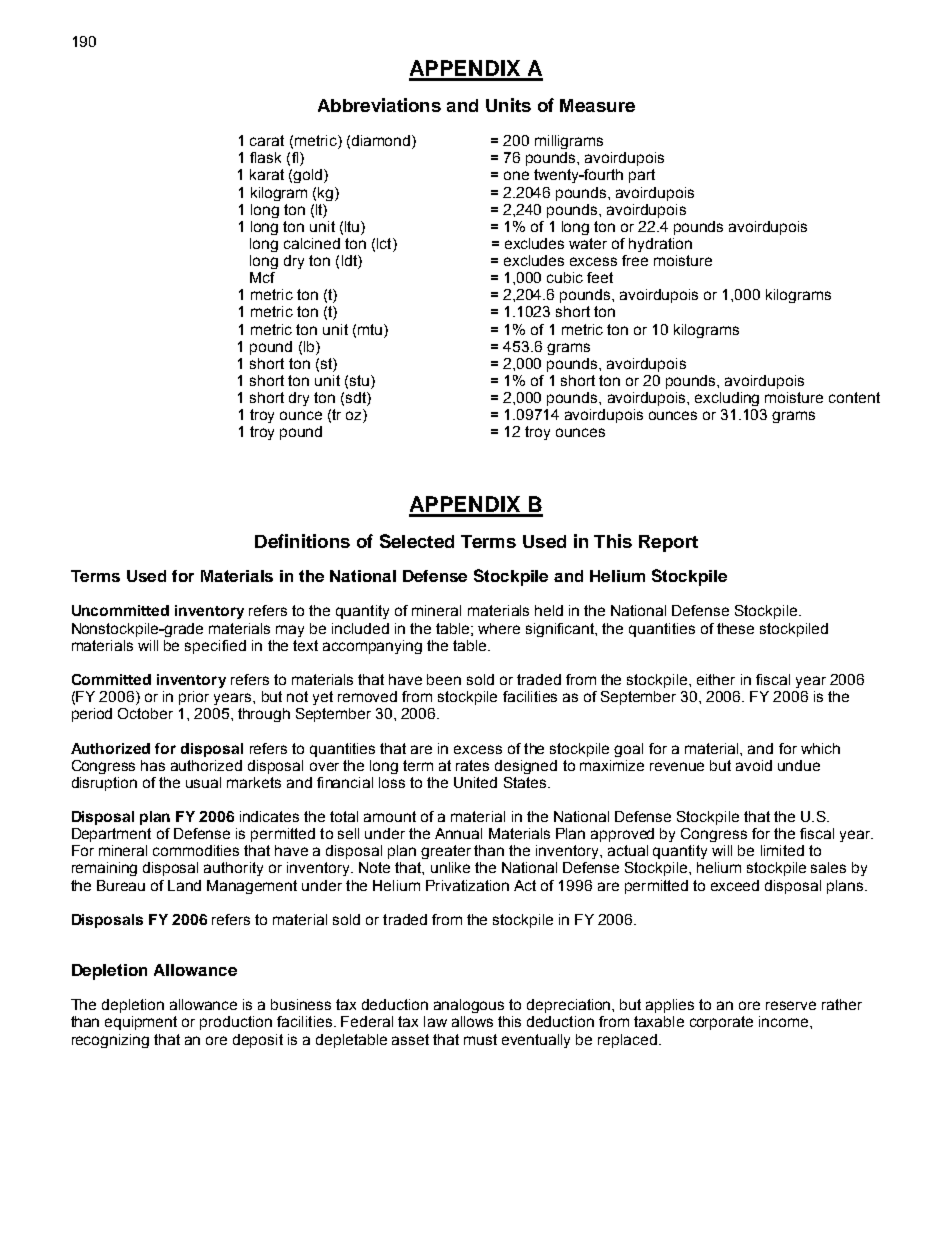 The image size is (952, 1233). What do you see at coordinates (820, 748) in the screenshot?
I see `which` at bounding box center [820, 748].
